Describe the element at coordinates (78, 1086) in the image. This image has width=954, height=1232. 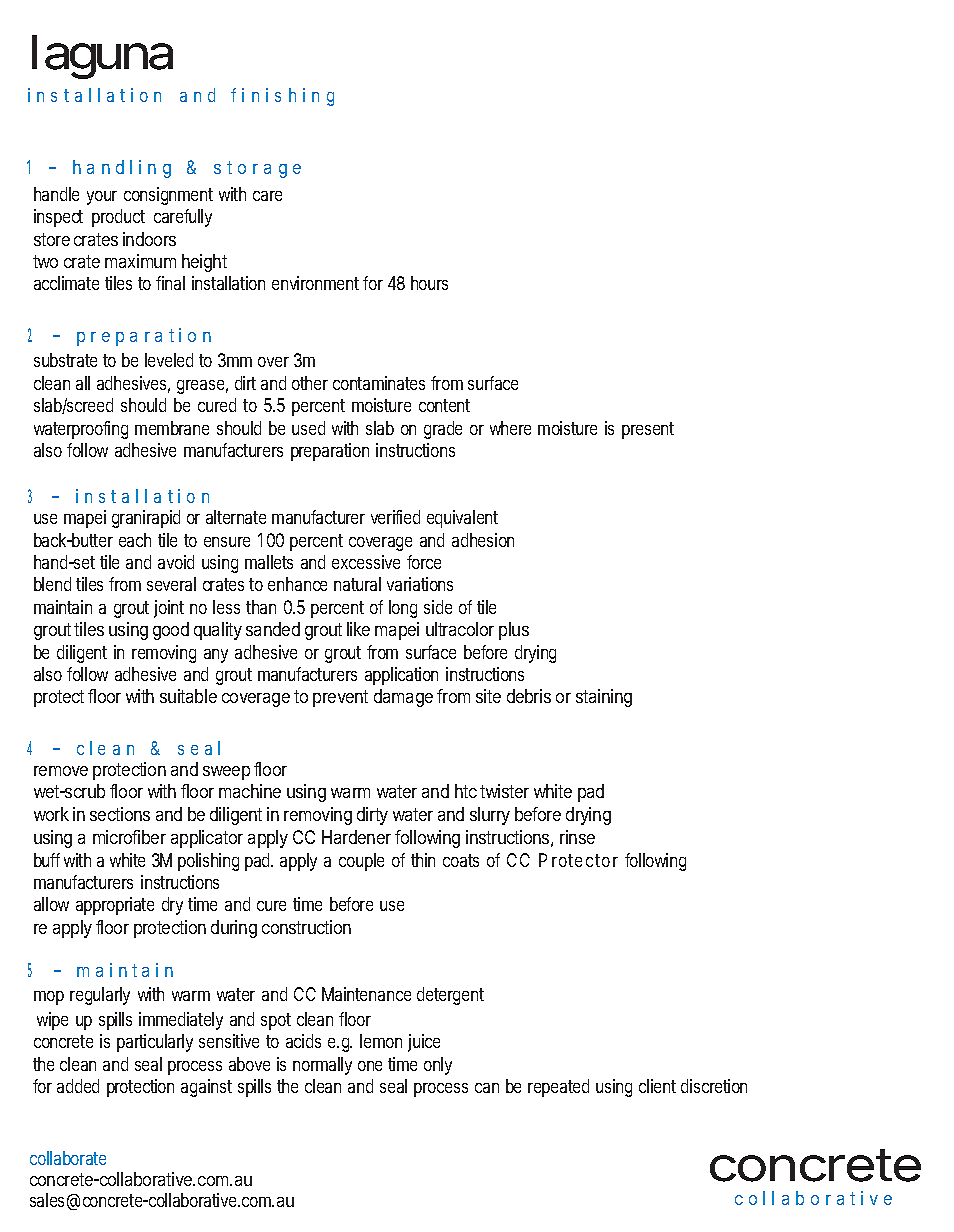
I see `added` at that location.
